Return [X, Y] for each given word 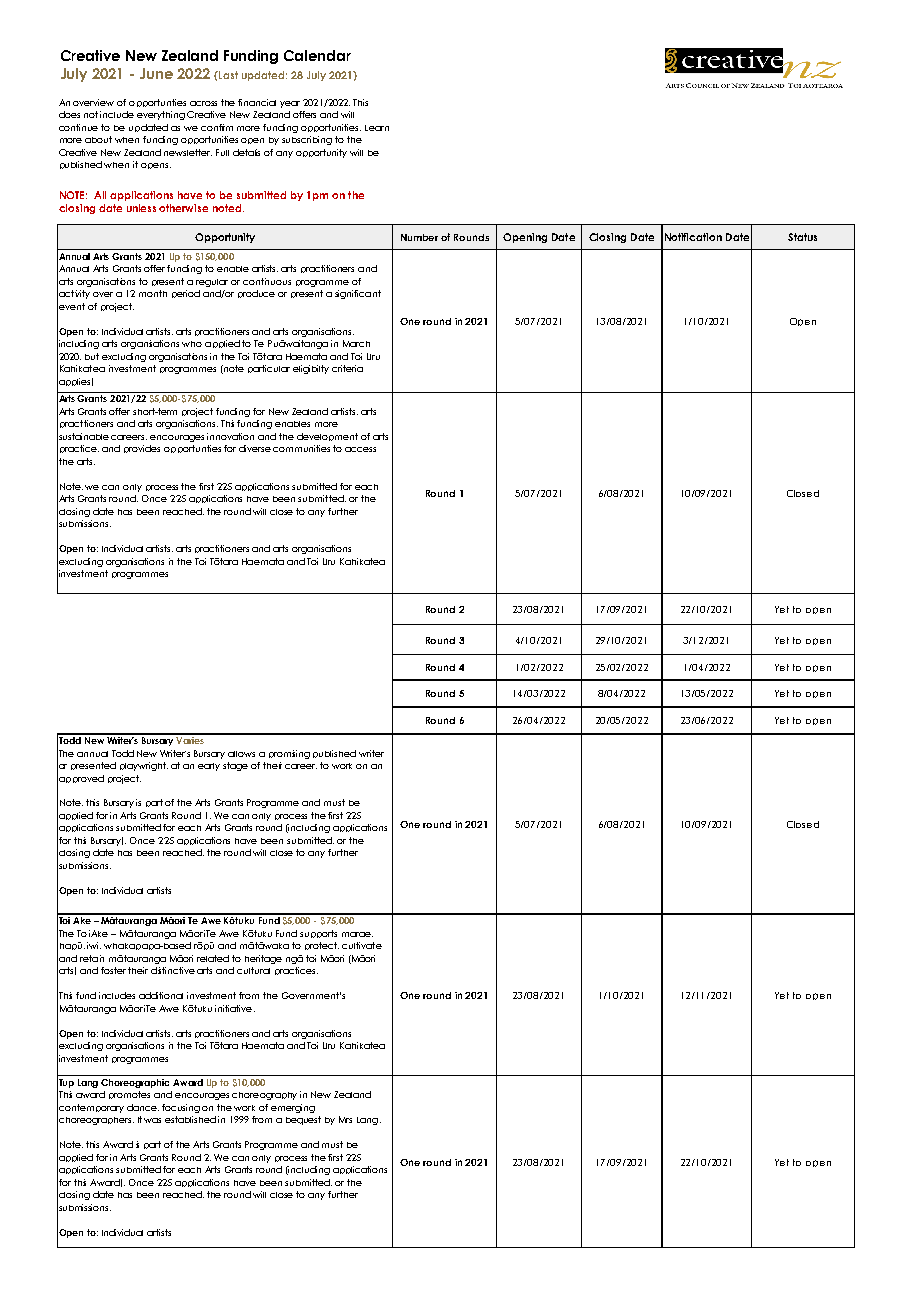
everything [161, 115]
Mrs [345, 1119]
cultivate [362, 945]
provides [142, 449]
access [360, 449]
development [327, 437]
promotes [129, 1095]
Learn [377, 128]
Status [802, 237]
